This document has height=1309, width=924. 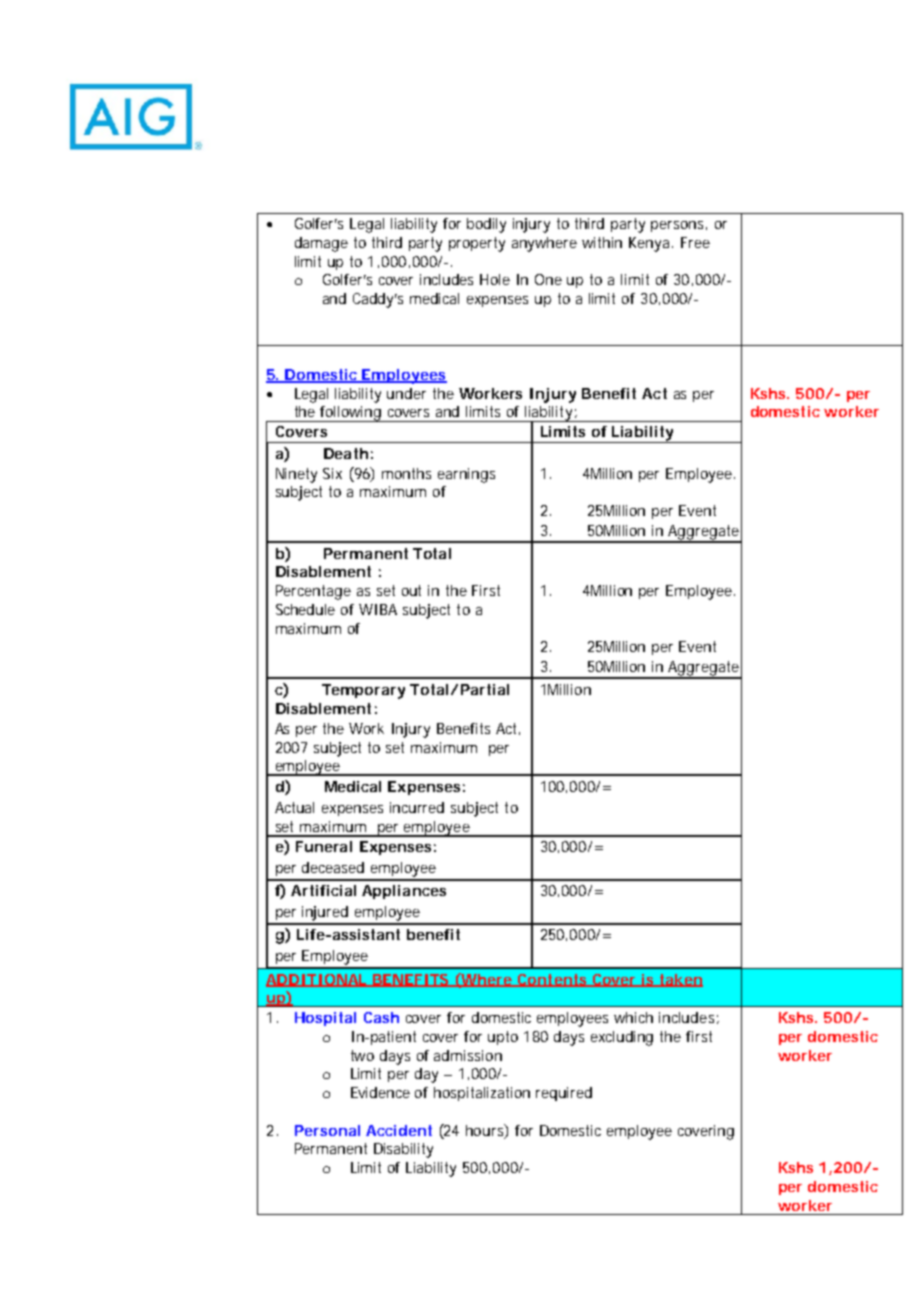 I want to click on incurred, so click(x=417, y=807).
